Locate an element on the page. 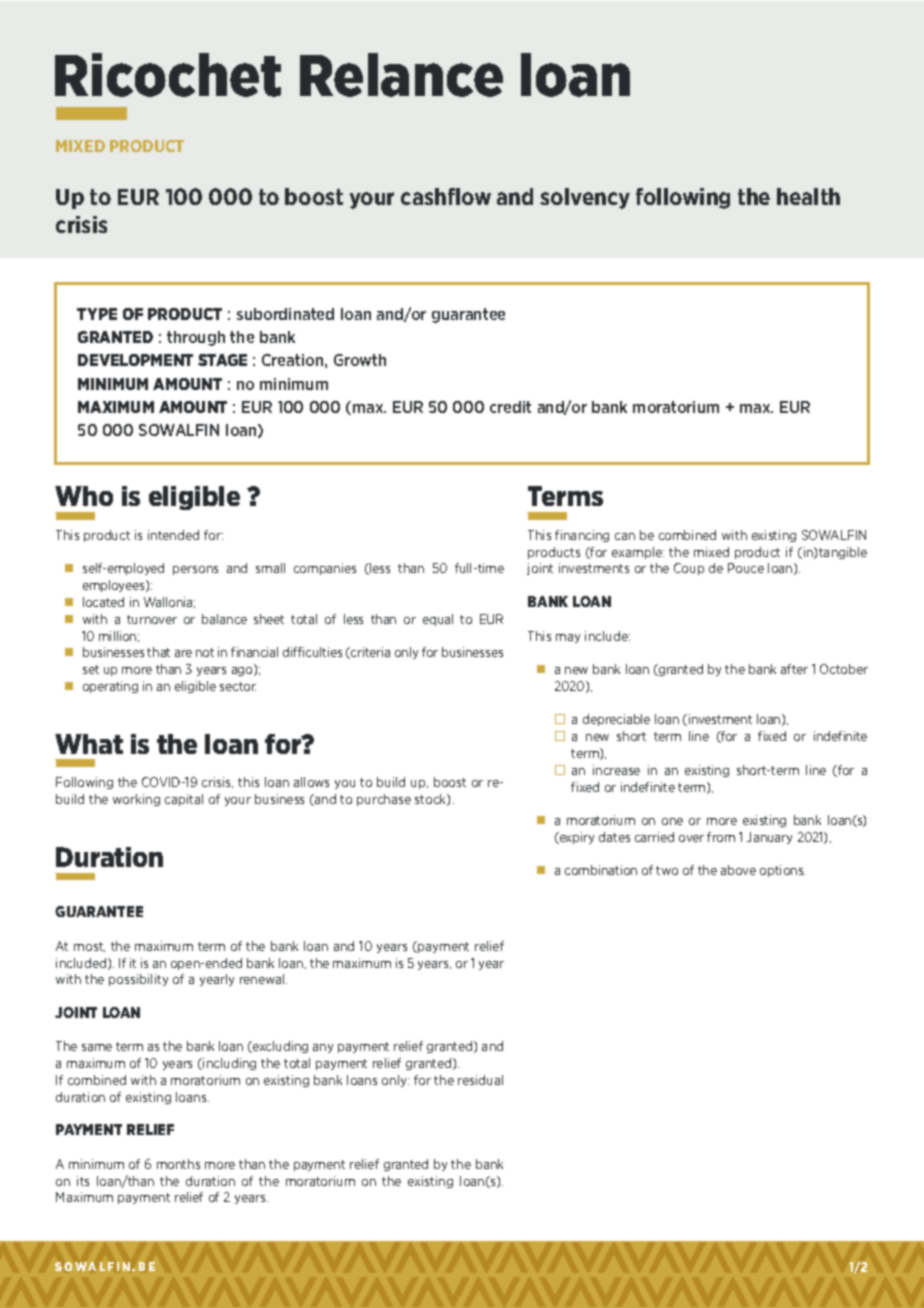  residual is located at coordinates (480, 1080).
